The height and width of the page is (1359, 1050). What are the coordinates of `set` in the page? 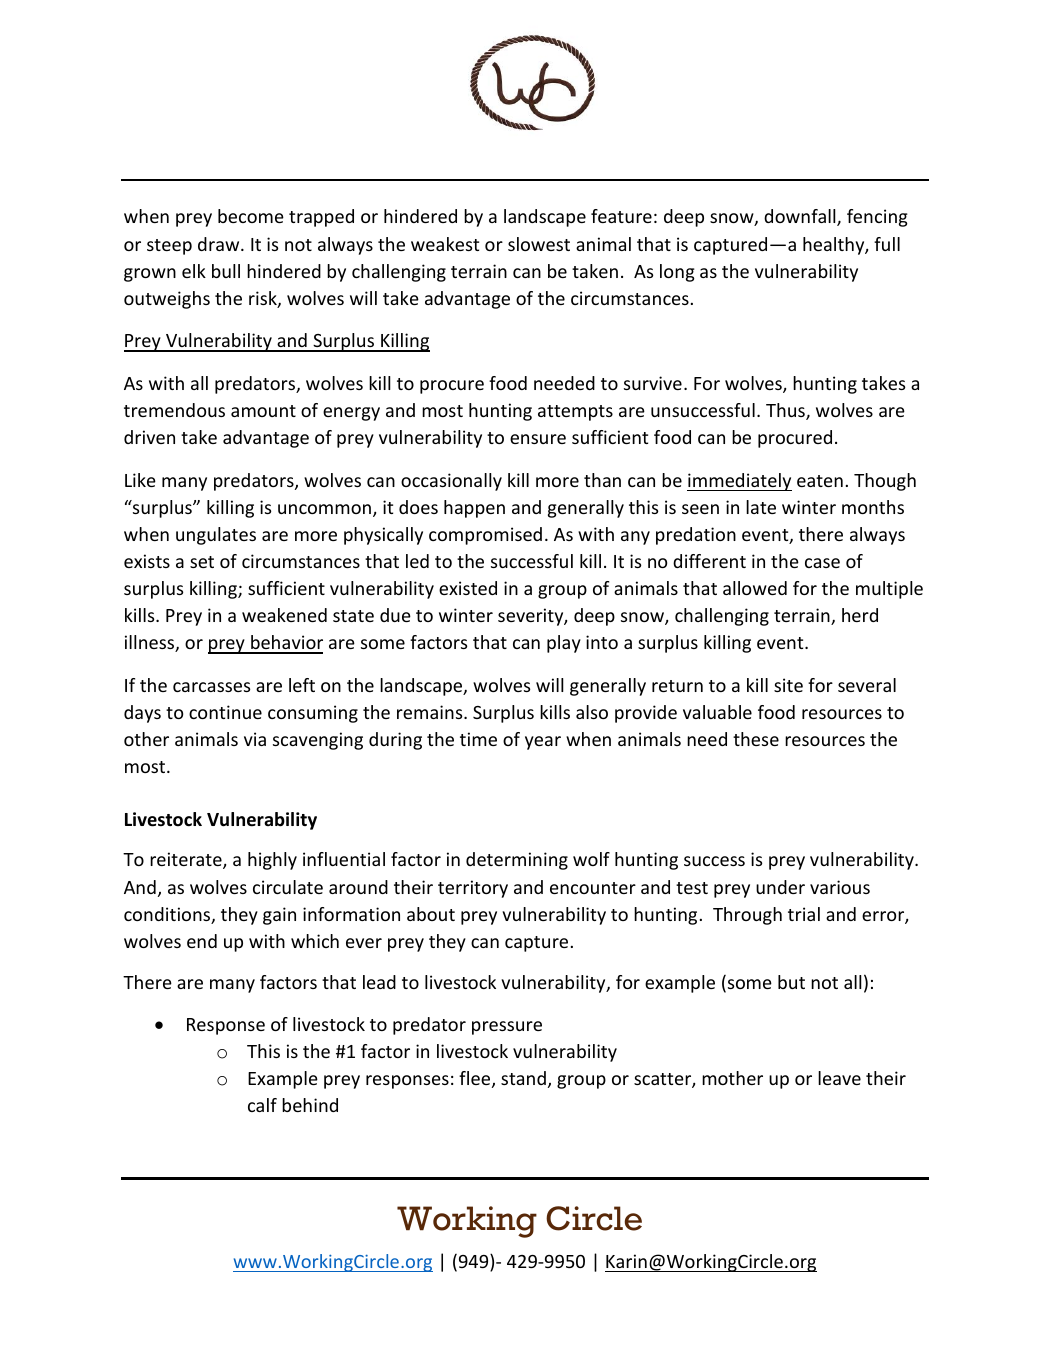 It's located at (202, 562).
